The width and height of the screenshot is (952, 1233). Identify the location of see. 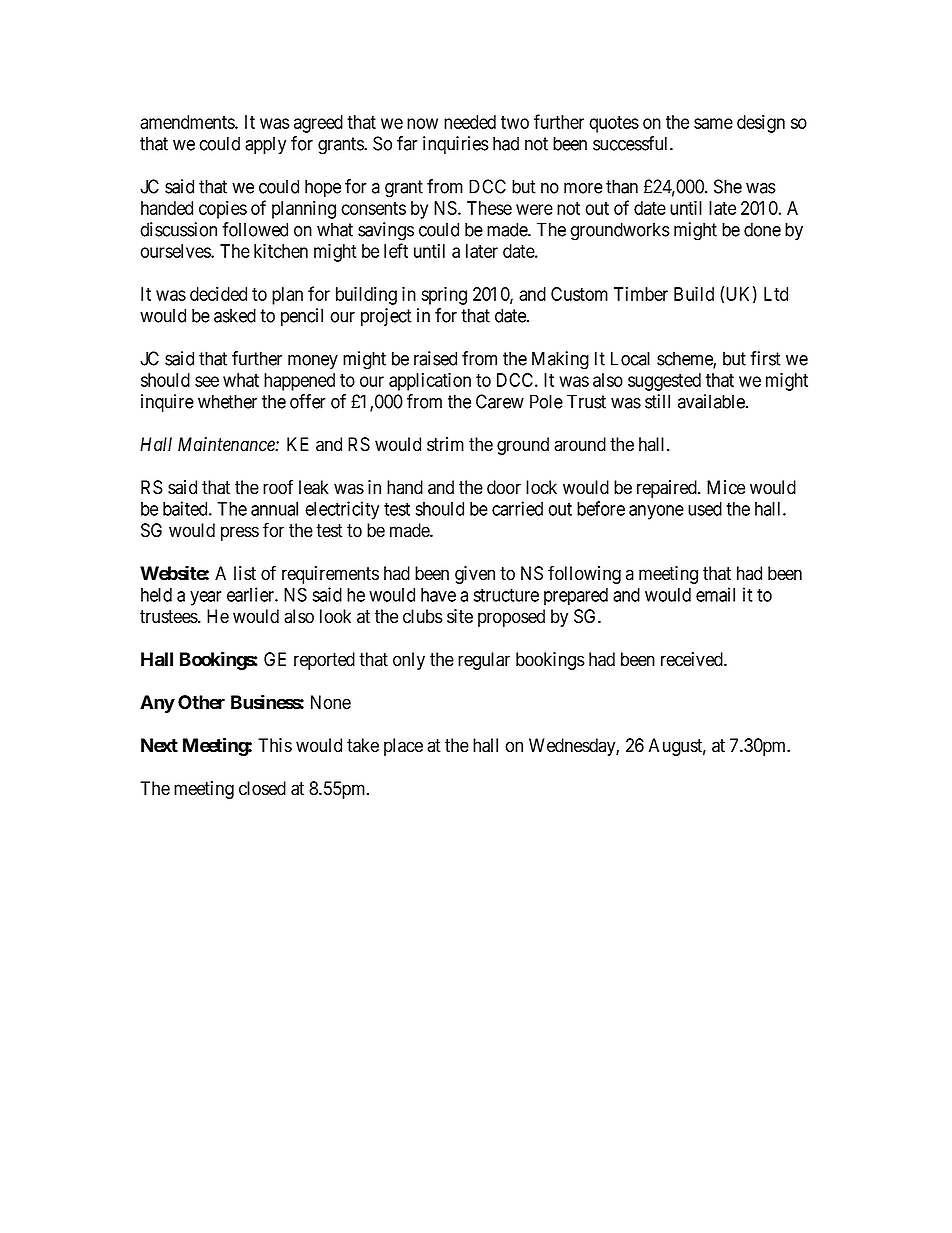
(207, 381).
